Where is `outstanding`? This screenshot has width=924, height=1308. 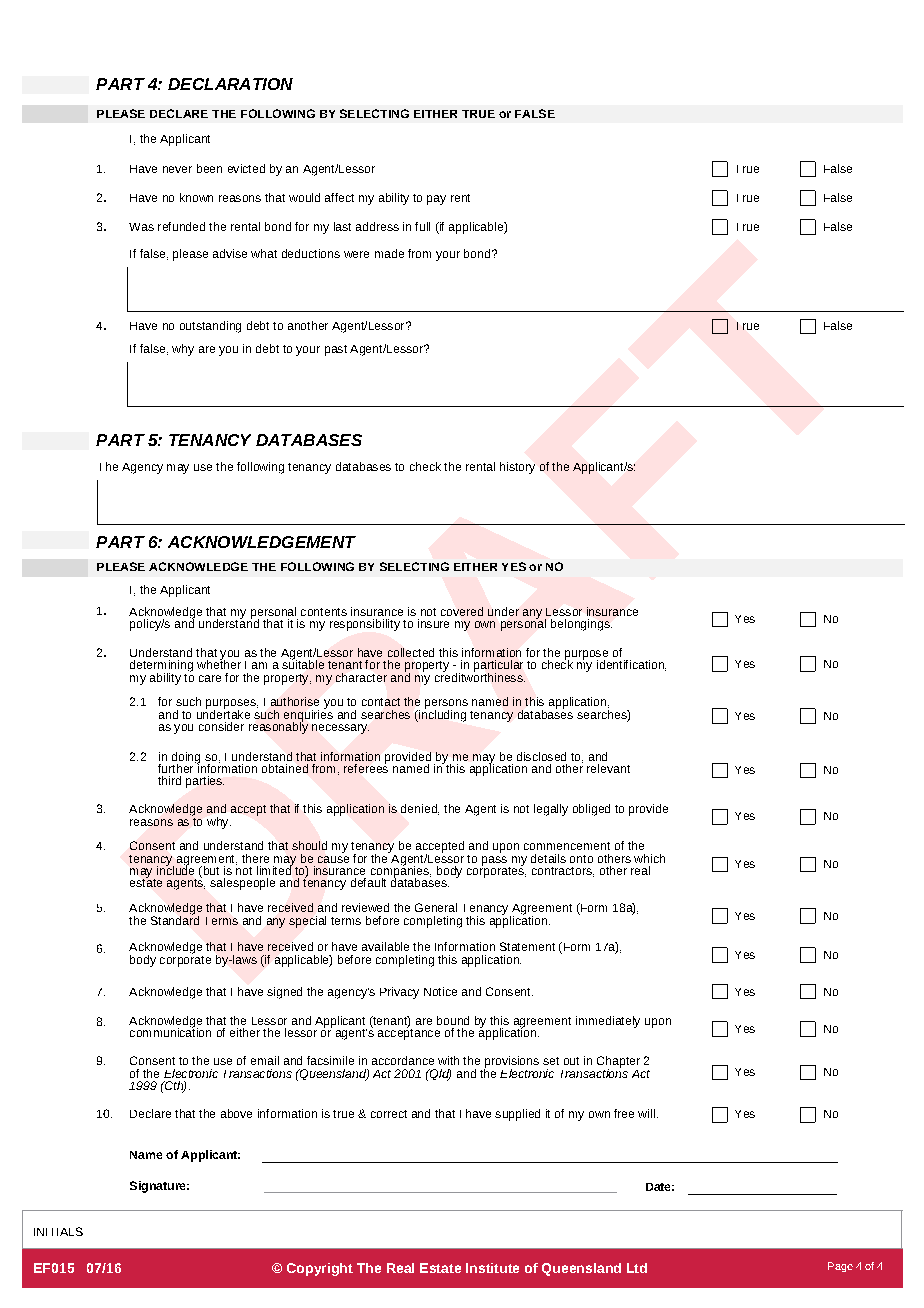
outstanding is located at coordinates (210, 327).
